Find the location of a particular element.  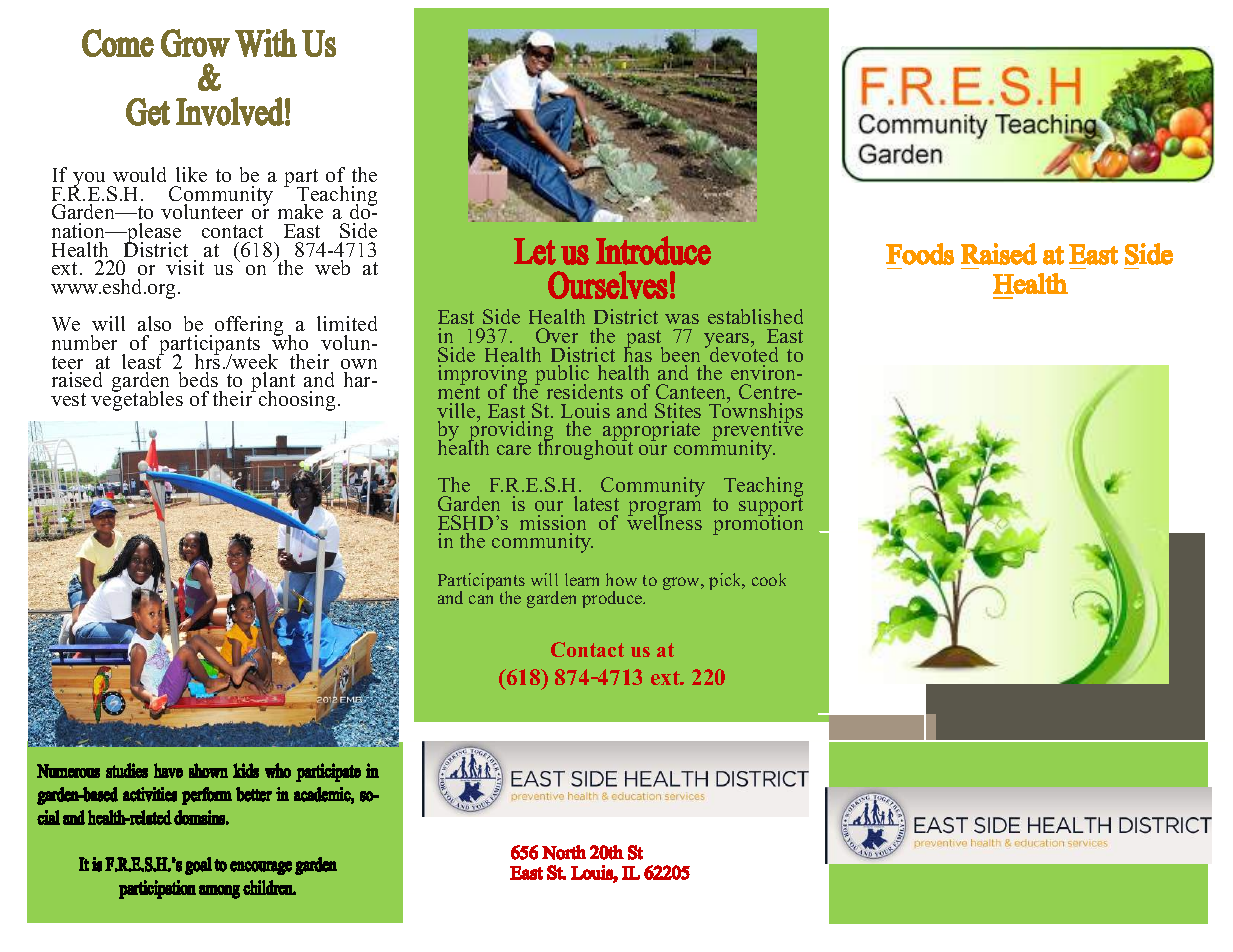

Come is located at coordinates (118, 43).
